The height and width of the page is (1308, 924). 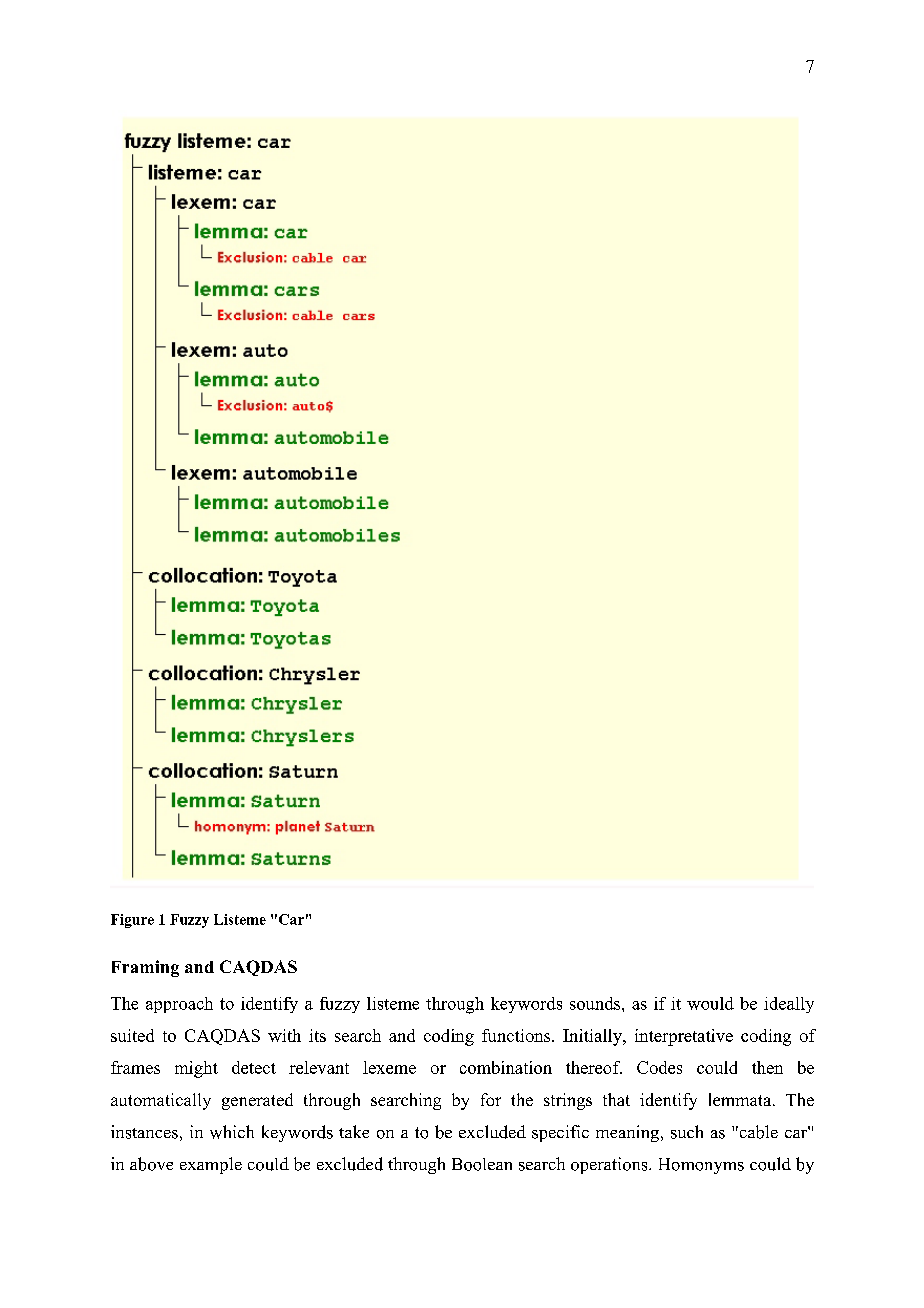 What do you see at coordinates (482, 1164) in the page?
I see `Boolean` at bounding box center [482, 1164].
